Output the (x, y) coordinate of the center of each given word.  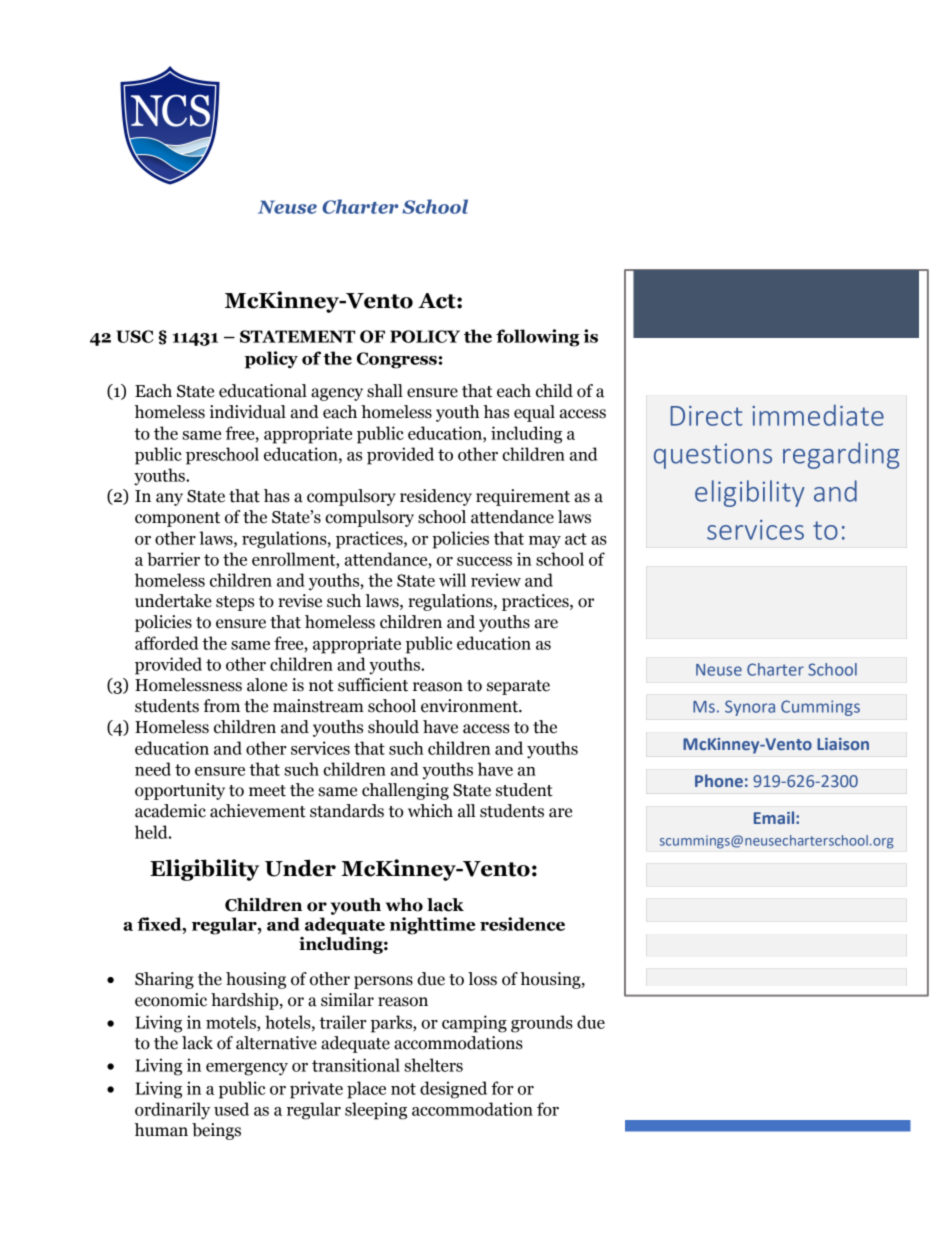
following (537, 338)
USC (135, 336)
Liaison (843, 744)
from (222, 706)
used (231, 1109)
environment (470, 706)
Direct (706, 416)
